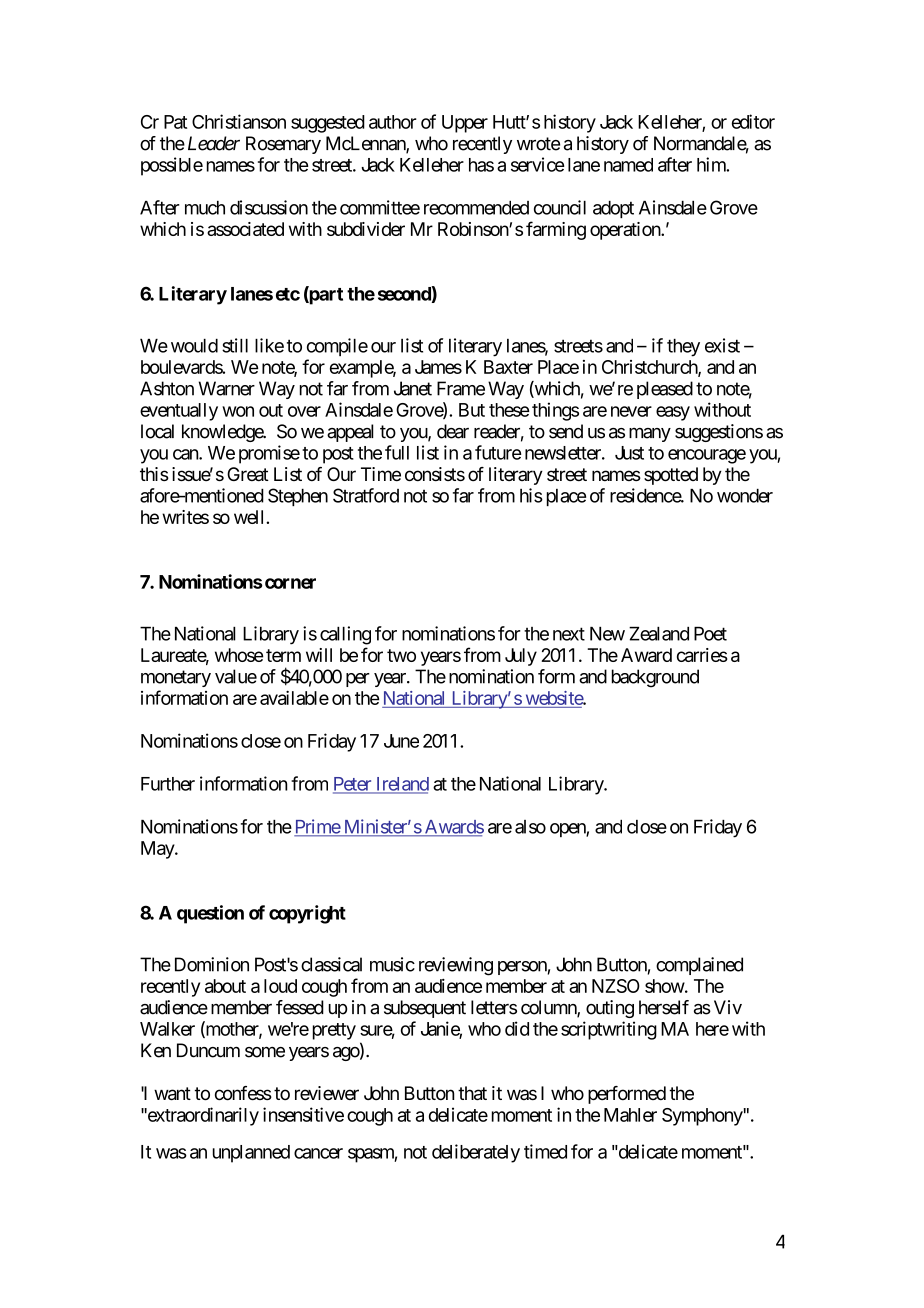  I want to click on named, so click(628, 165).
